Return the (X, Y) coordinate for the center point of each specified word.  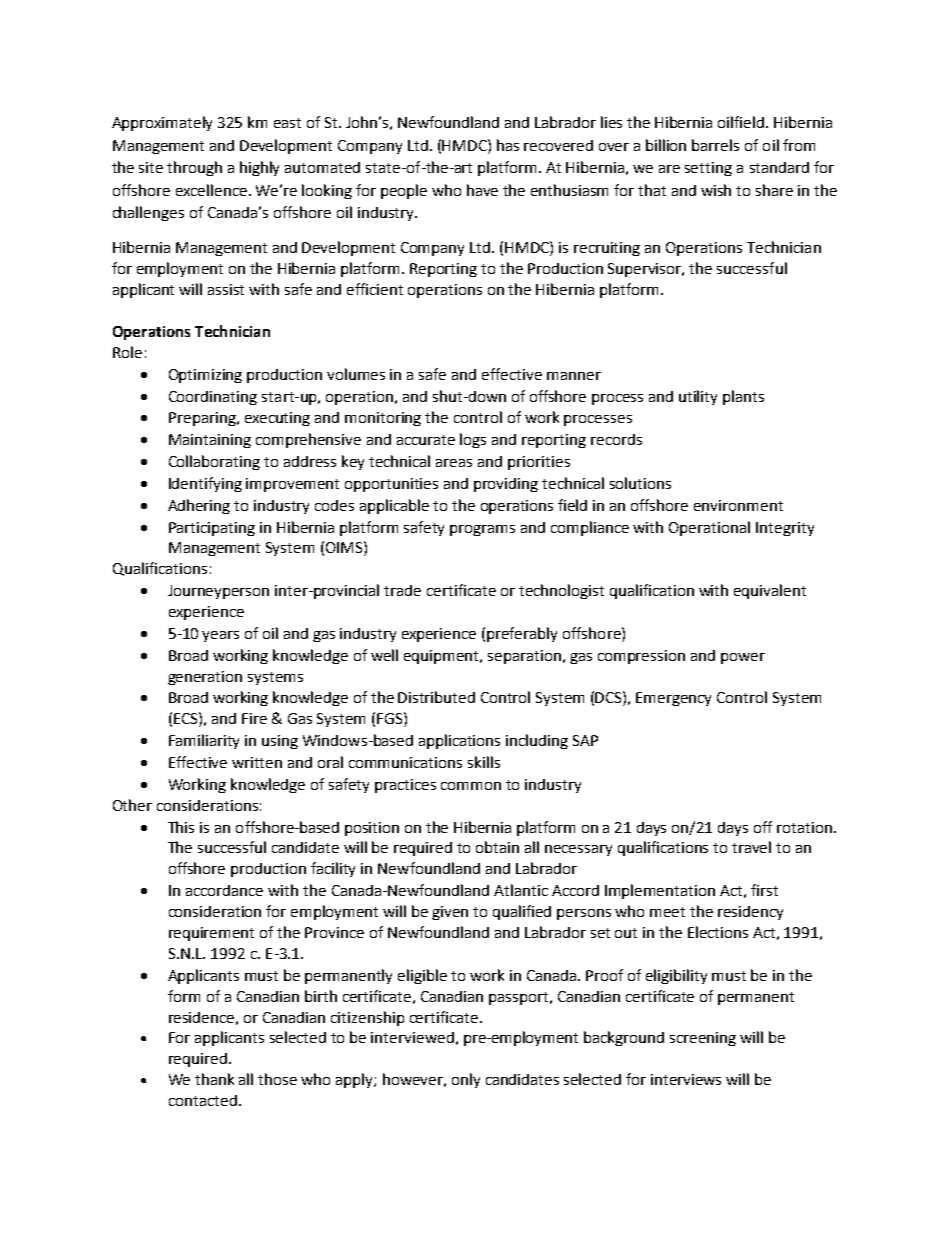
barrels (715, 145)
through (194, 168)
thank (214, 1079)
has (508, 145)
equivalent (770, 591)
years (220, 636)
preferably (522, 634)
